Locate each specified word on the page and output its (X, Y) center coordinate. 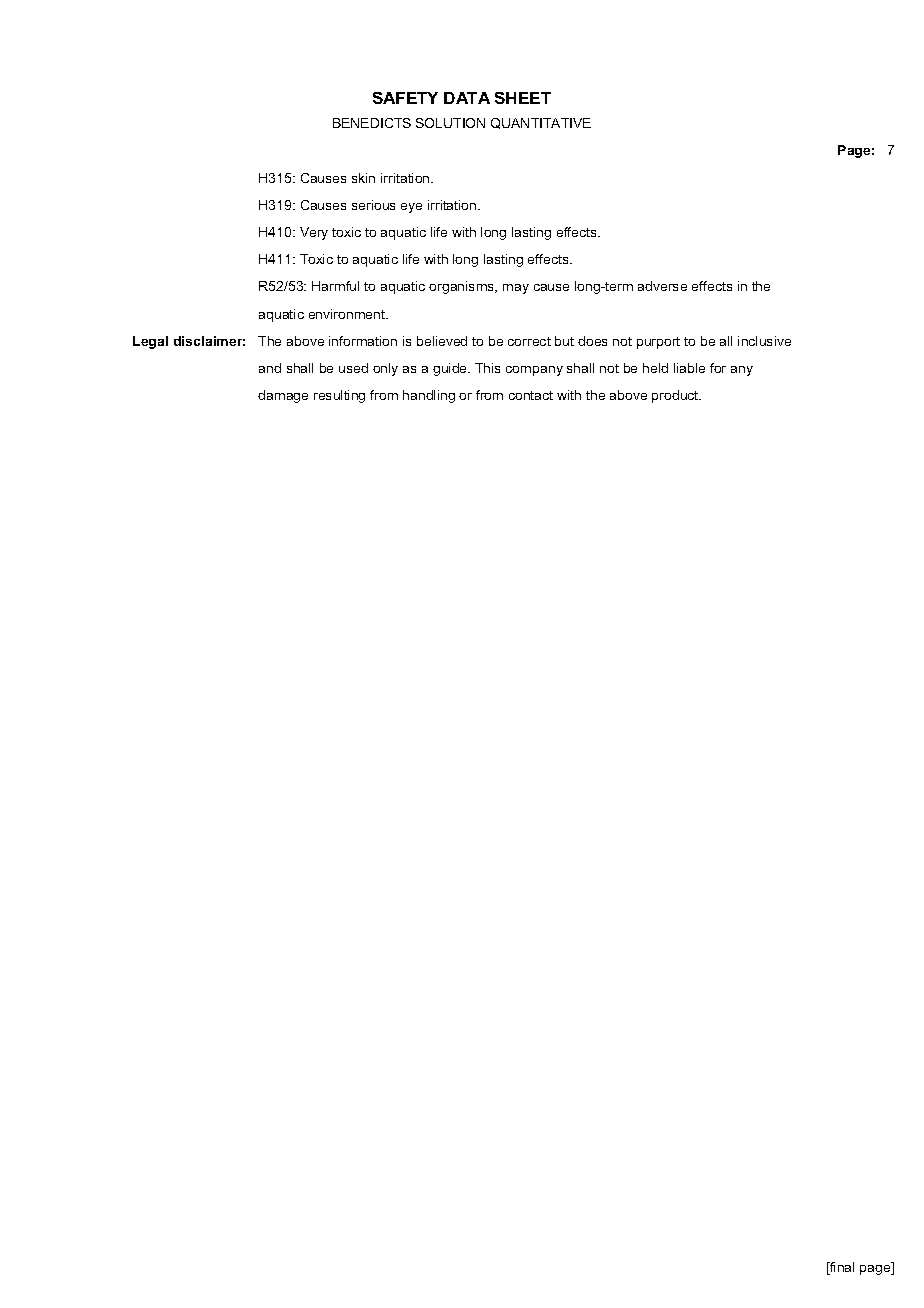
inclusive (764, 341)
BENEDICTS (372, 123)
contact (531, 395)
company (534, 371)
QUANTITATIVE (541, 123)
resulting (339, 396)
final (841, 1268)
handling (429, 396)
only (385, 369)
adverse (662, 286)
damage (283, 396)
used (353, 368)
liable (689, 368)
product (676, 396)
